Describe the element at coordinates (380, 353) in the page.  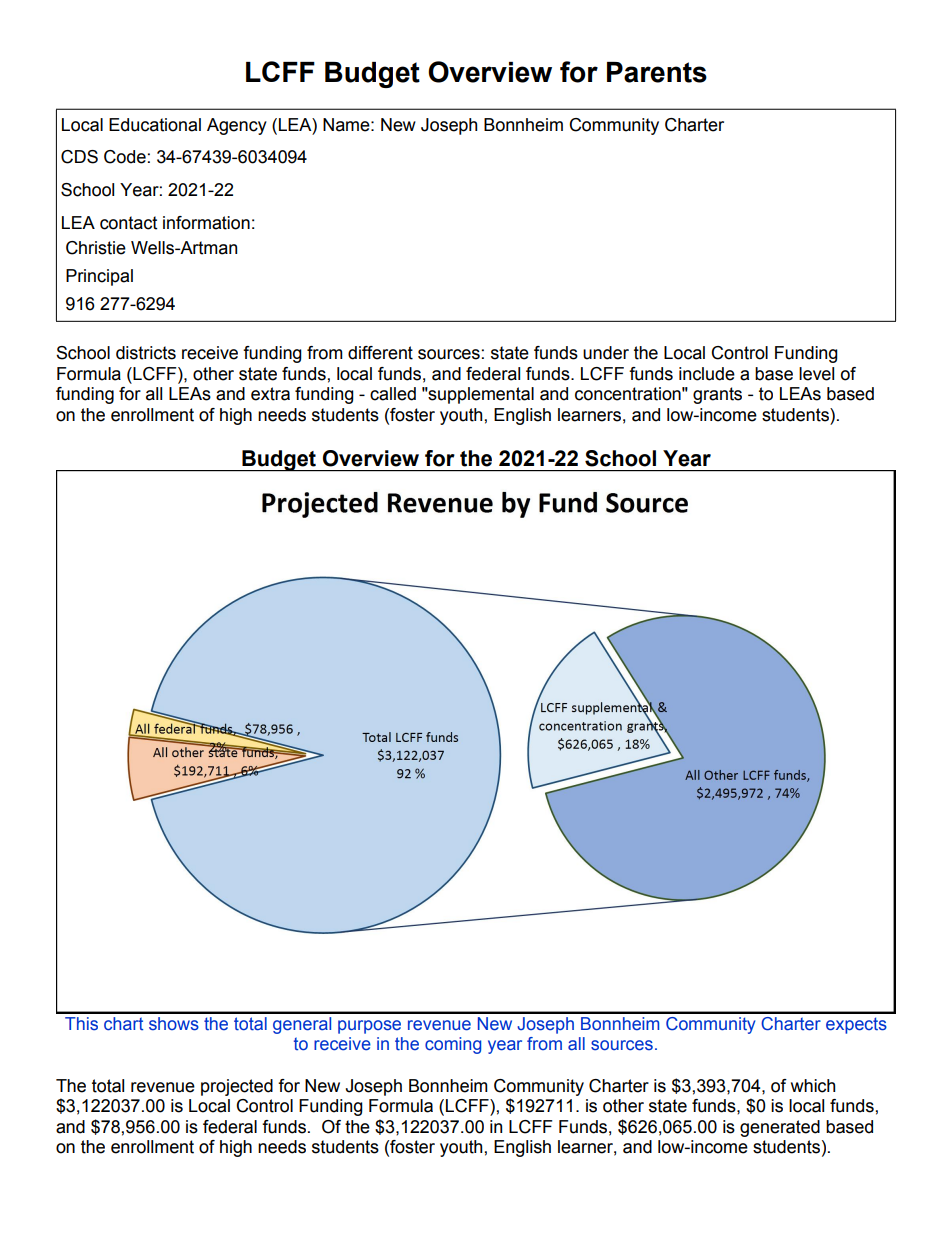
I see `different` at that location.
